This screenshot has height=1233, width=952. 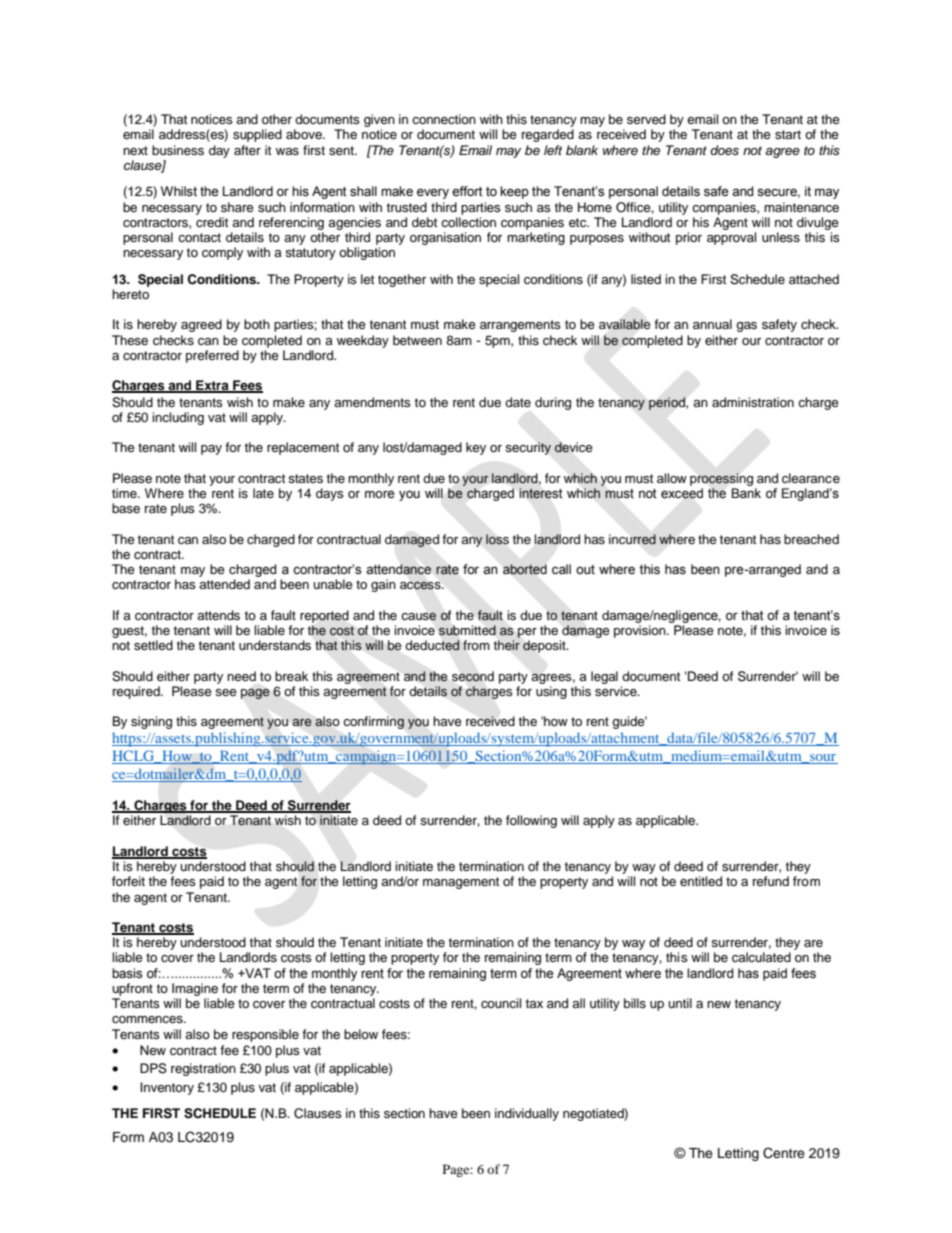 What do you see at coordinates (167, 1088) in the screenshot?
I see `Inventory` at bounding box center [167, 1088].
